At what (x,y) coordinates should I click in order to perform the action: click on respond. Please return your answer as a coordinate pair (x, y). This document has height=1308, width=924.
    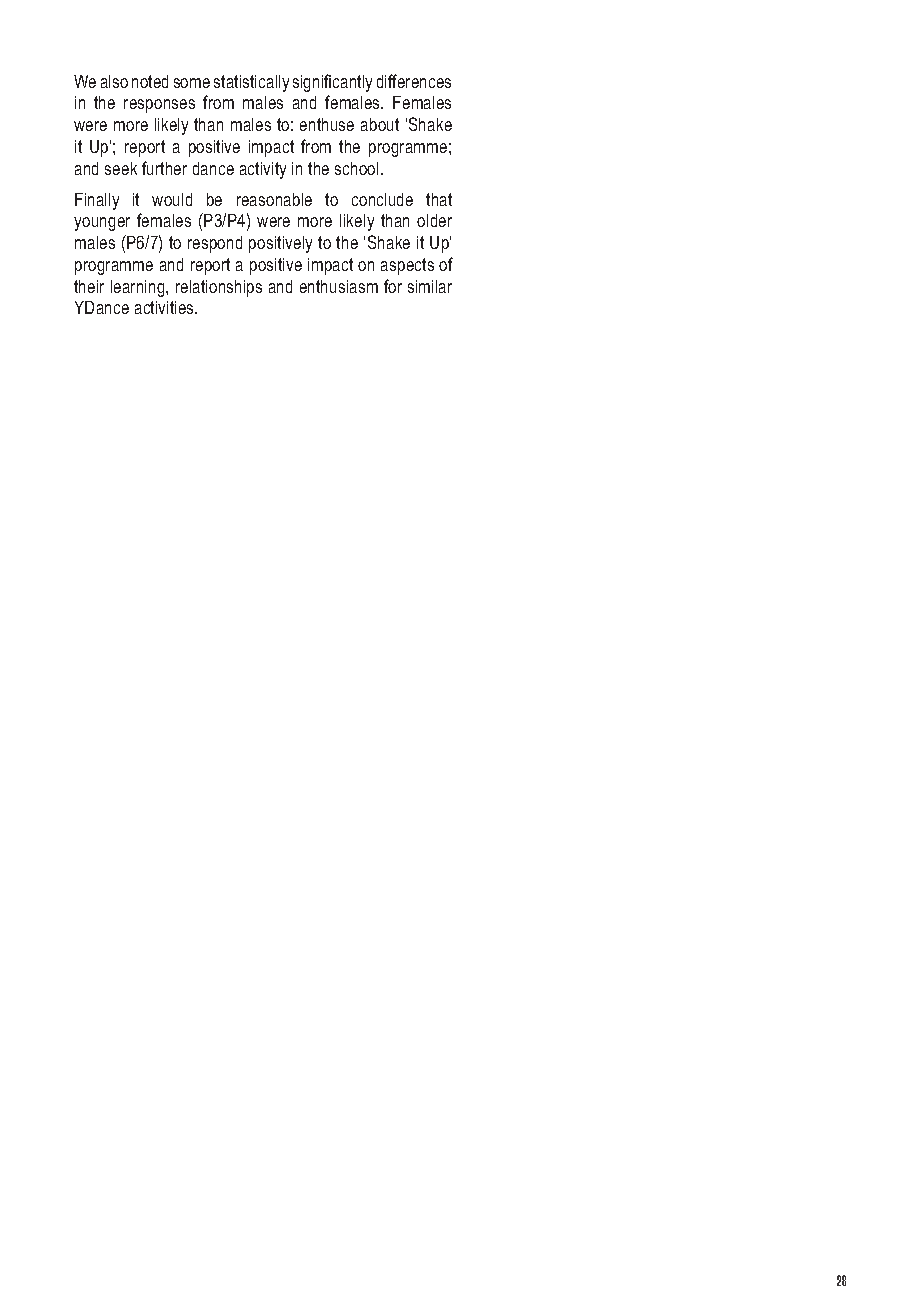
    Looking at the image, I should click on (215, 244).
